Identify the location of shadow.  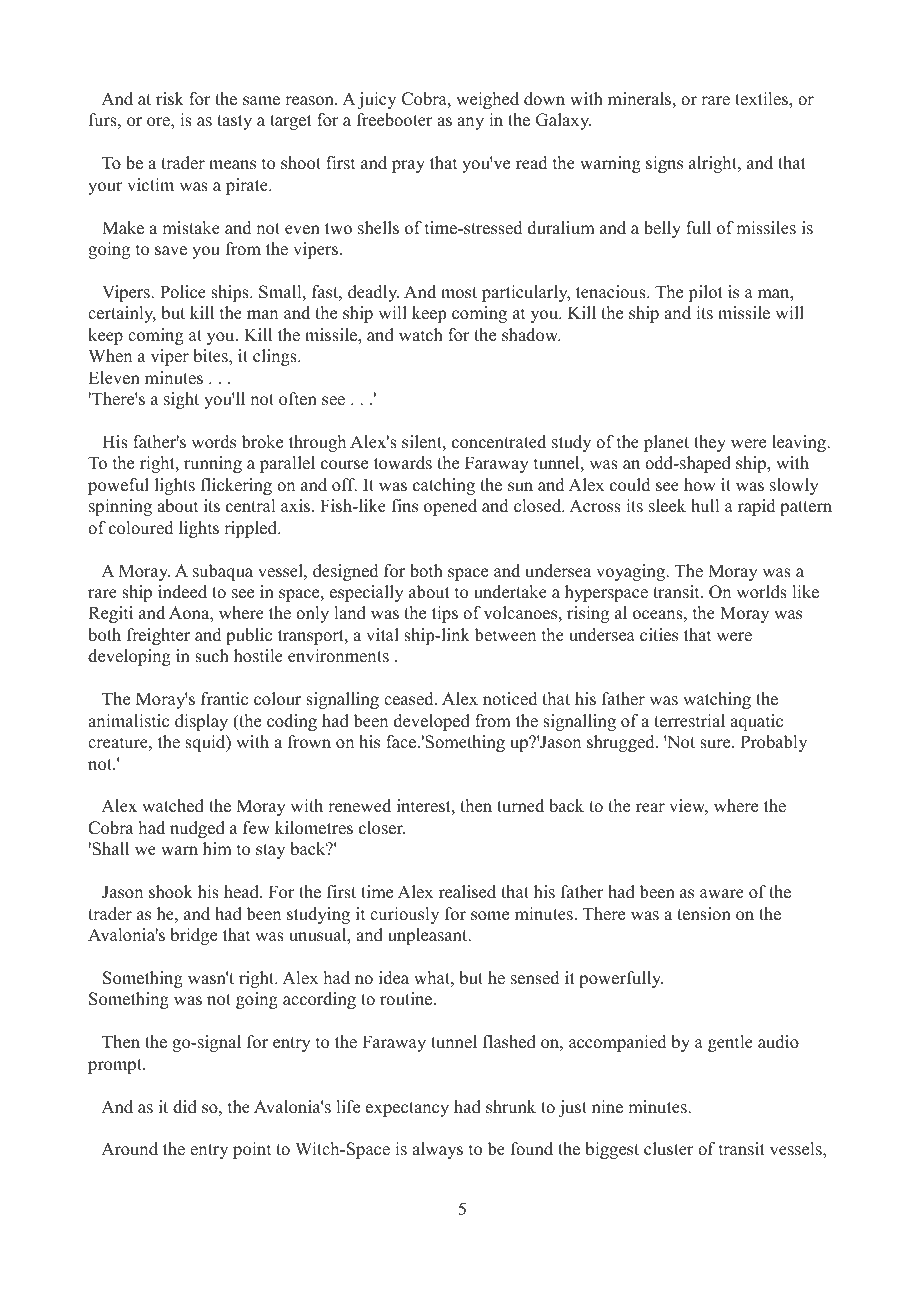
(531, 335).
